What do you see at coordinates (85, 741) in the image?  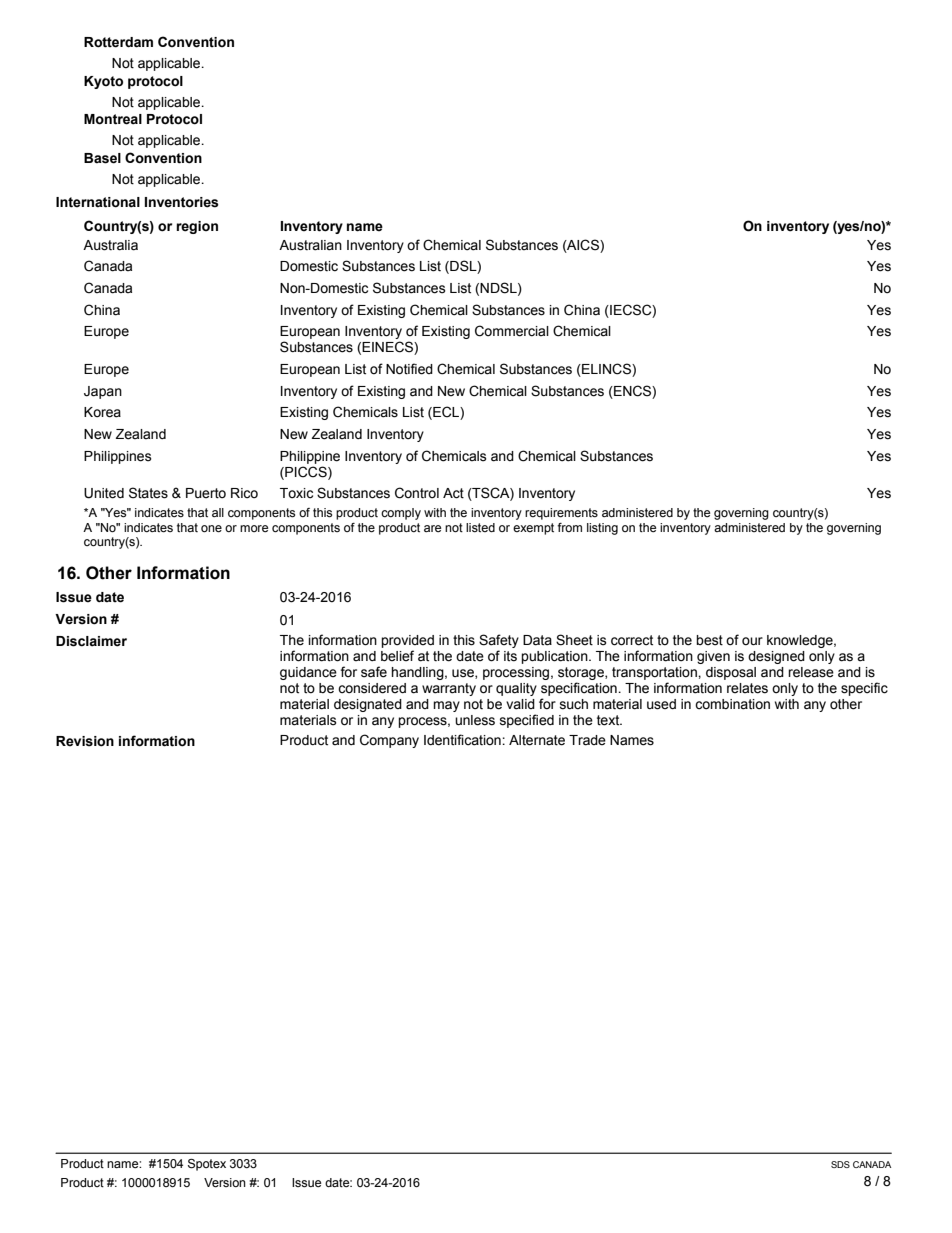 I see `Revision` at bounding box center [85, 741].
